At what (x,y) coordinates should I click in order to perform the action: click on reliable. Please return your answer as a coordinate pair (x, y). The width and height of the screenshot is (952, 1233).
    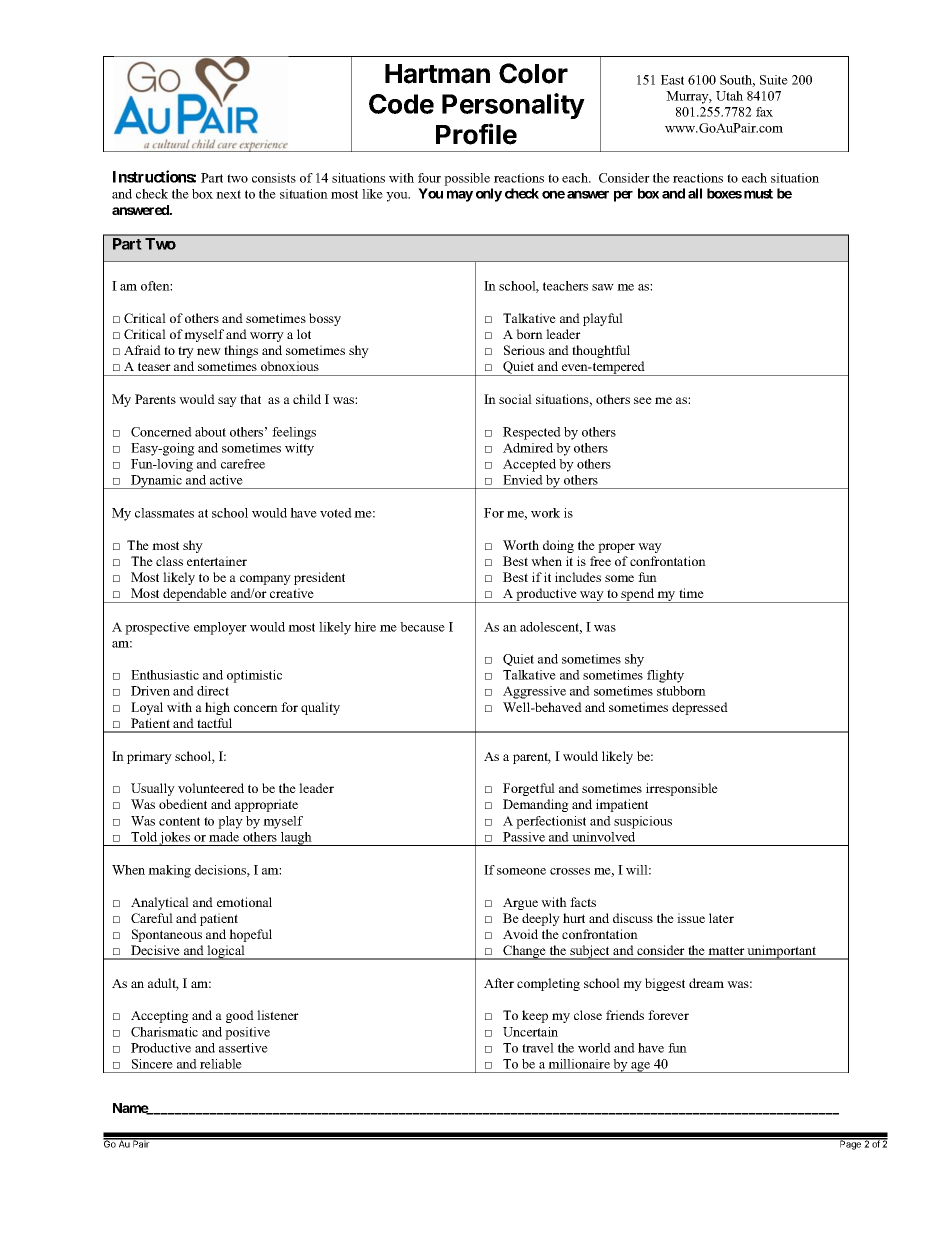
    Looking at the image, I should click on (221, 1064).
